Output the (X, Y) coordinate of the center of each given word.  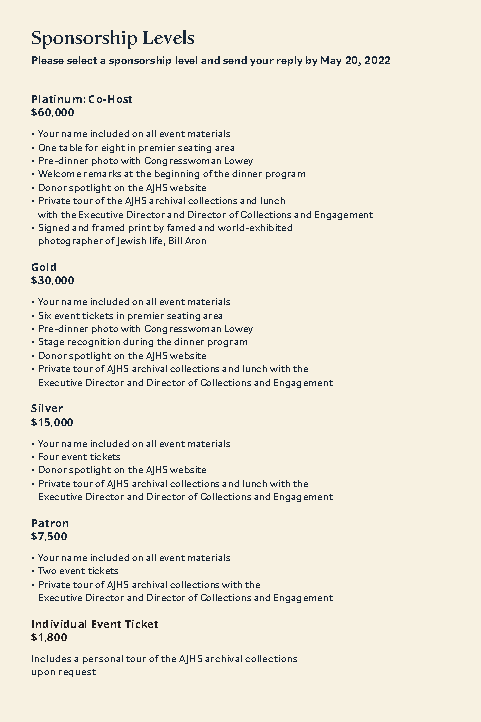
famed (181, 227)
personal (103, 659)
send (235, 60)
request (77, 673)
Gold (44, 267)
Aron (195, 240)
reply (289, 61)
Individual (59, 624)
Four (49, 456)
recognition (94, 342)
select (82, 60)
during (138, 342)
